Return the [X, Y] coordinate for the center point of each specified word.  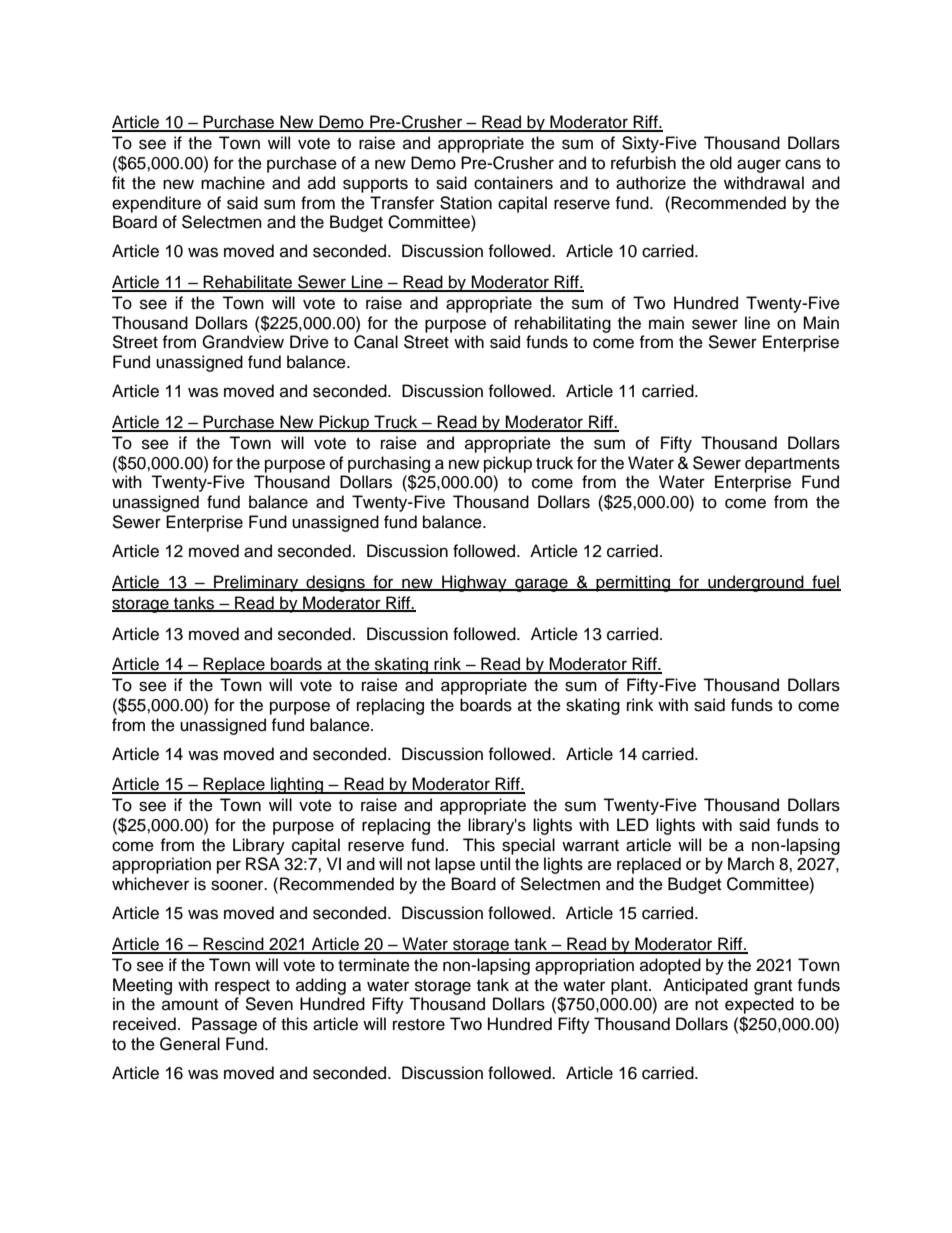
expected [759, 1005]
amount [190, 1005]
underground [756, 583]
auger [759, 166]
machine [233, 183]
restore [419, 1025]
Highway [474, 583]
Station [466, 203]
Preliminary [256, 583]
